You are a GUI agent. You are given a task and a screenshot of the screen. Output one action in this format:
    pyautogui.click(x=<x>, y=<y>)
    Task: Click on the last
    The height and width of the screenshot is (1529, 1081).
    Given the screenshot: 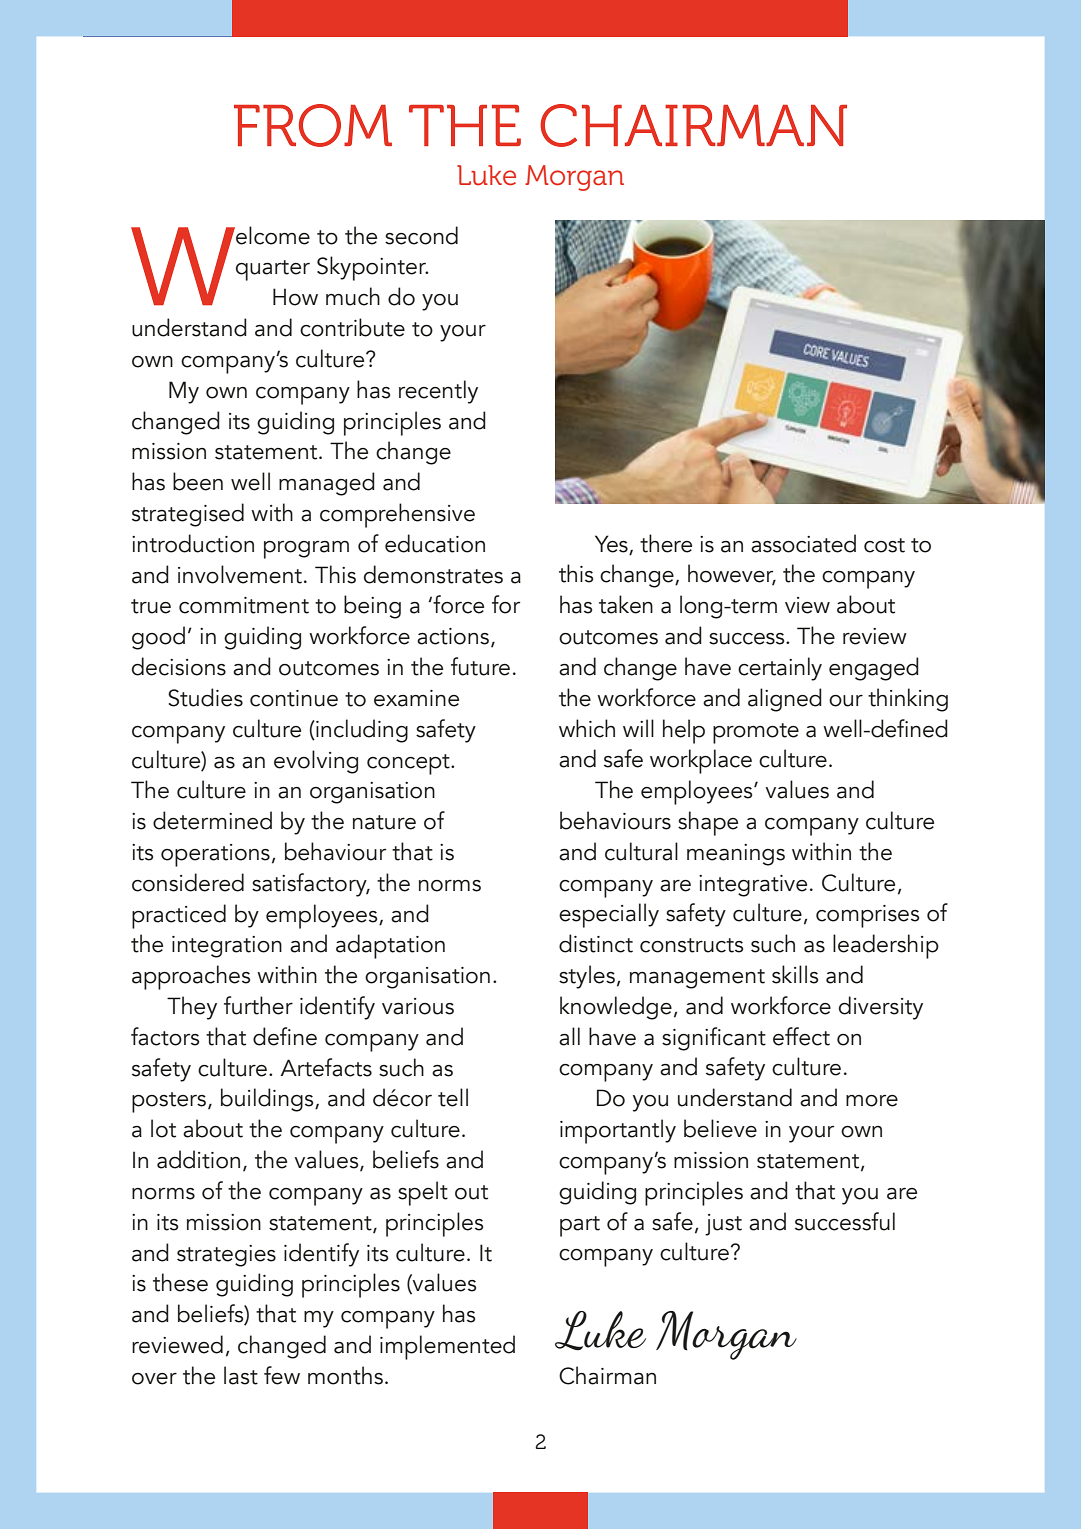 What is the action you would take?
    pyautogui.click(x=241, y=1375)
